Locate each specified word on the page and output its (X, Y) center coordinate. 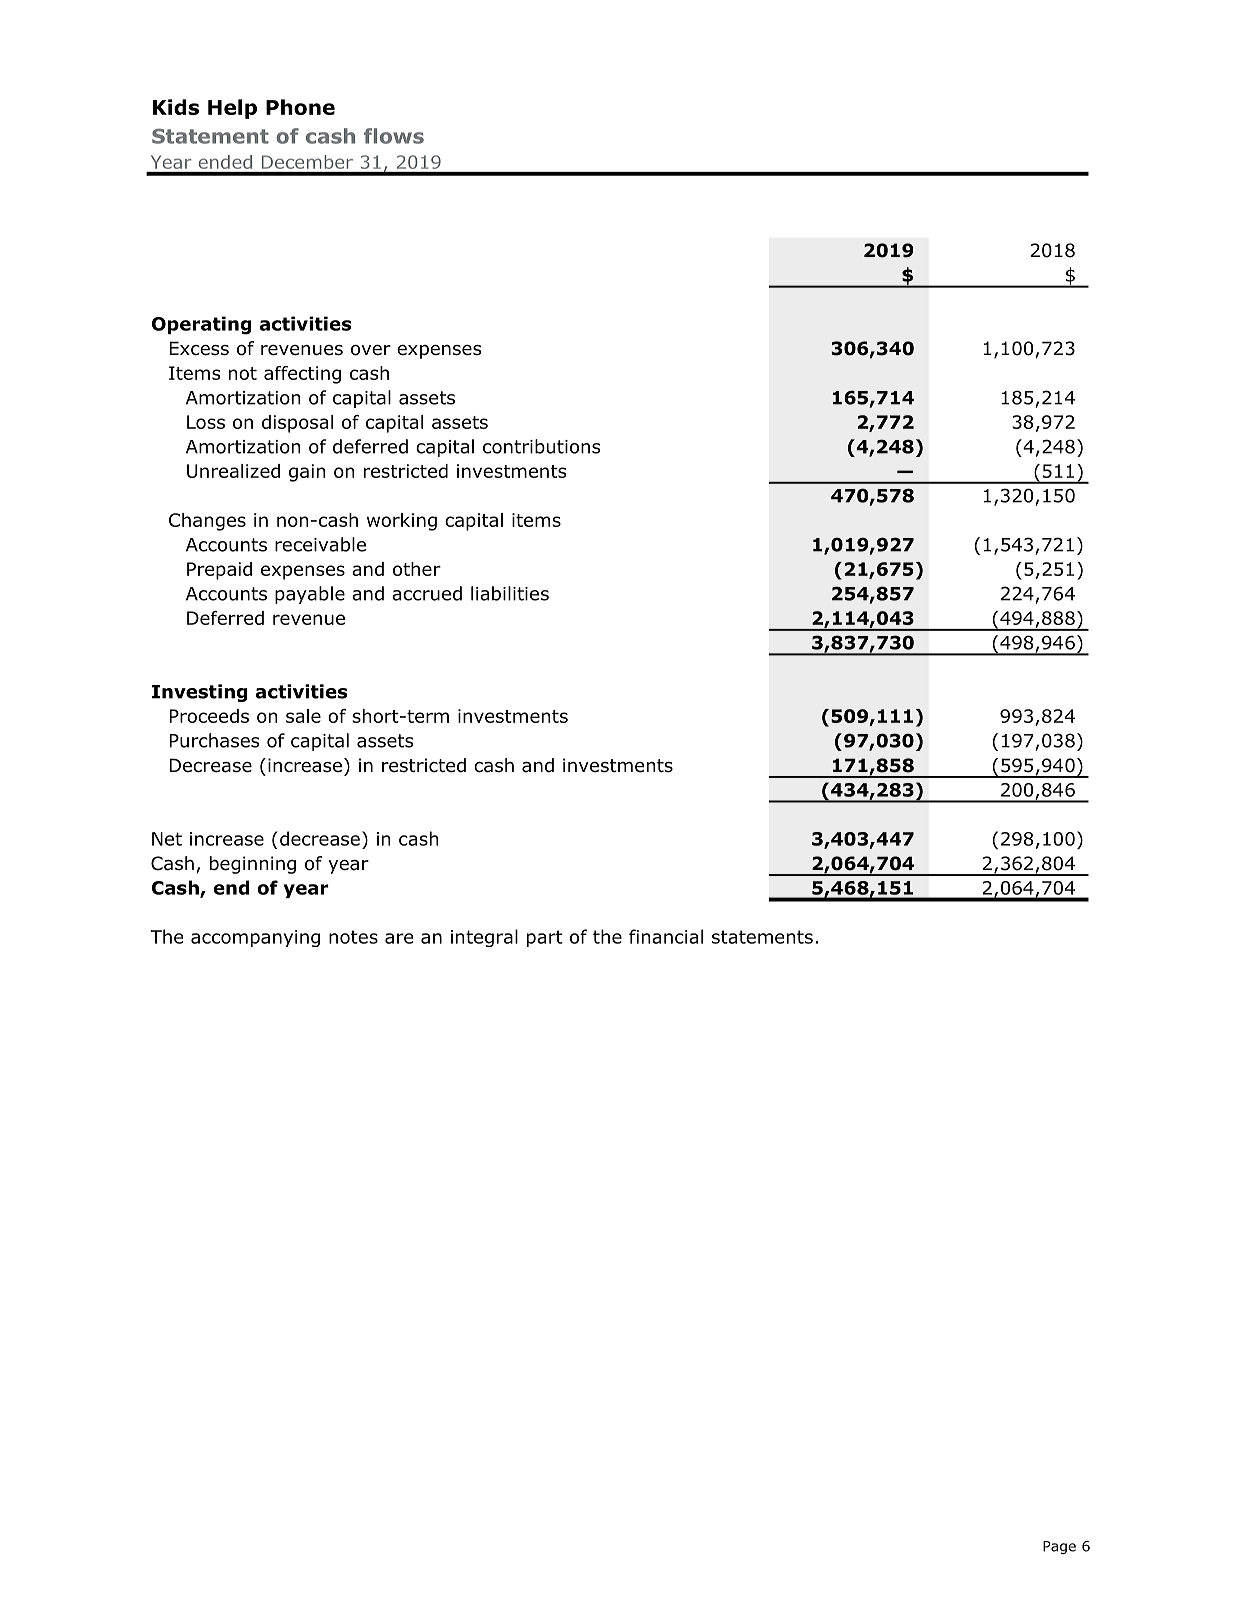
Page (1059, 1547)
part (545, 938)
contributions (542, 446)
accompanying (255, 938)
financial (666, 936)
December (307, 162)
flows (394, 136)
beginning (253, 865)
